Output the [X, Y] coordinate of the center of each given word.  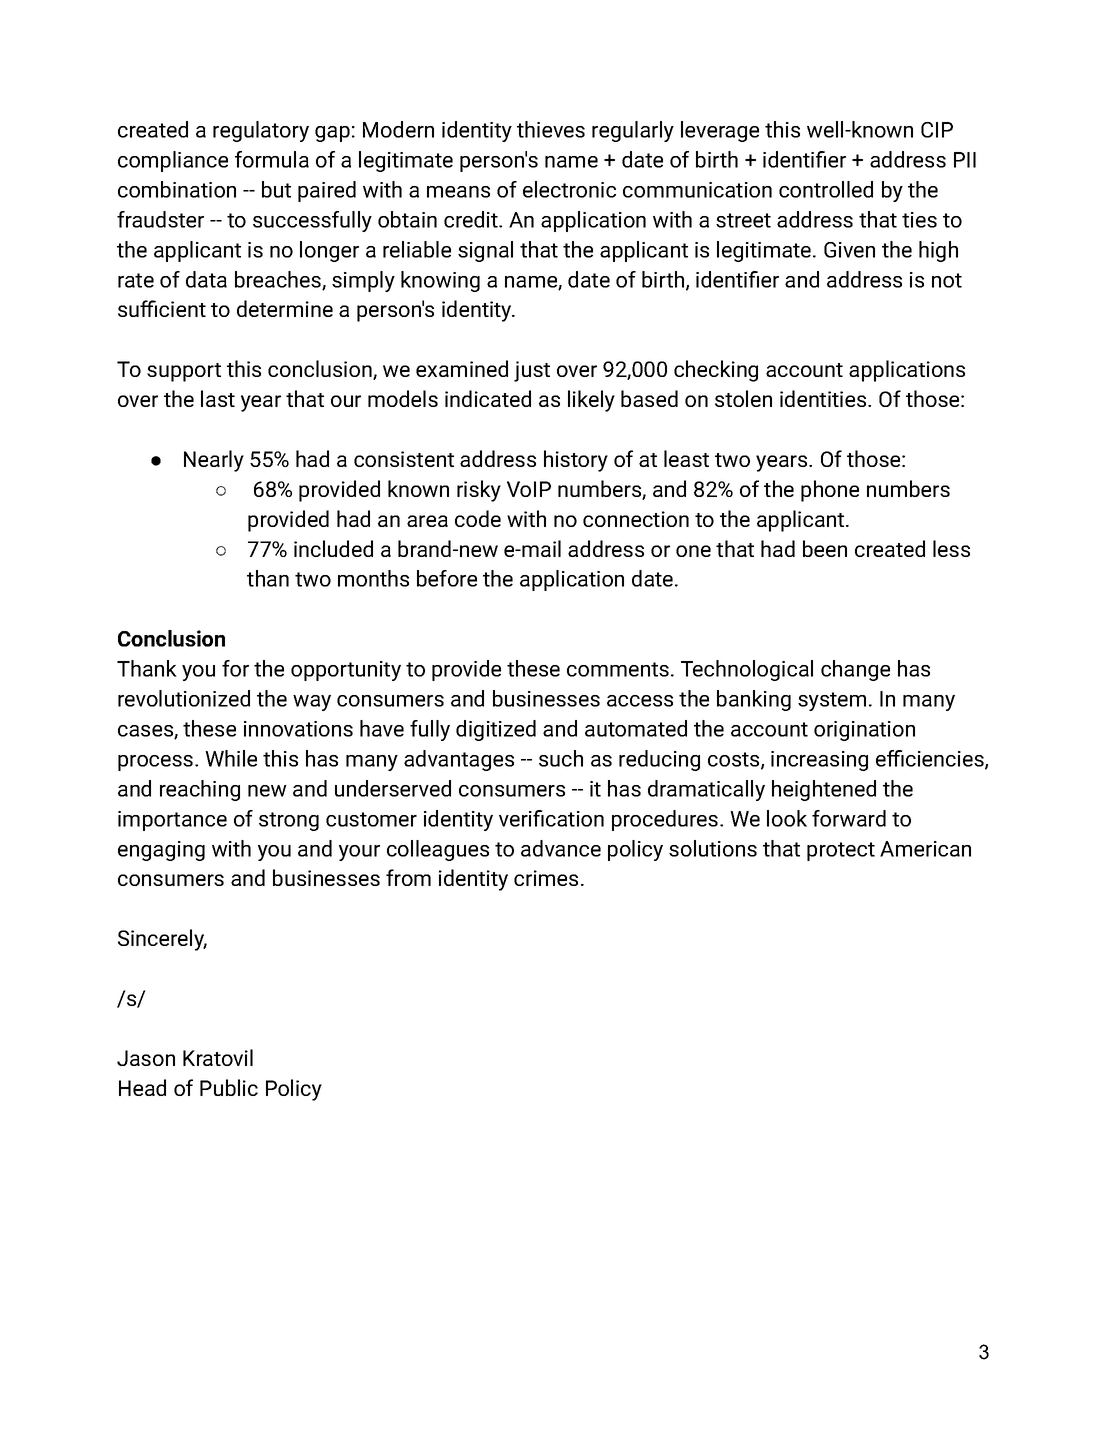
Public [229, 1087]
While [231, 758]
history [576, 461]
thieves [551, 129]
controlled [826, 189]
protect [841, 851]
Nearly [214, 461]
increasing [819, 761]
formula [272, 159]
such [561, 758]
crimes [546, 878]
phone [830, 491]
